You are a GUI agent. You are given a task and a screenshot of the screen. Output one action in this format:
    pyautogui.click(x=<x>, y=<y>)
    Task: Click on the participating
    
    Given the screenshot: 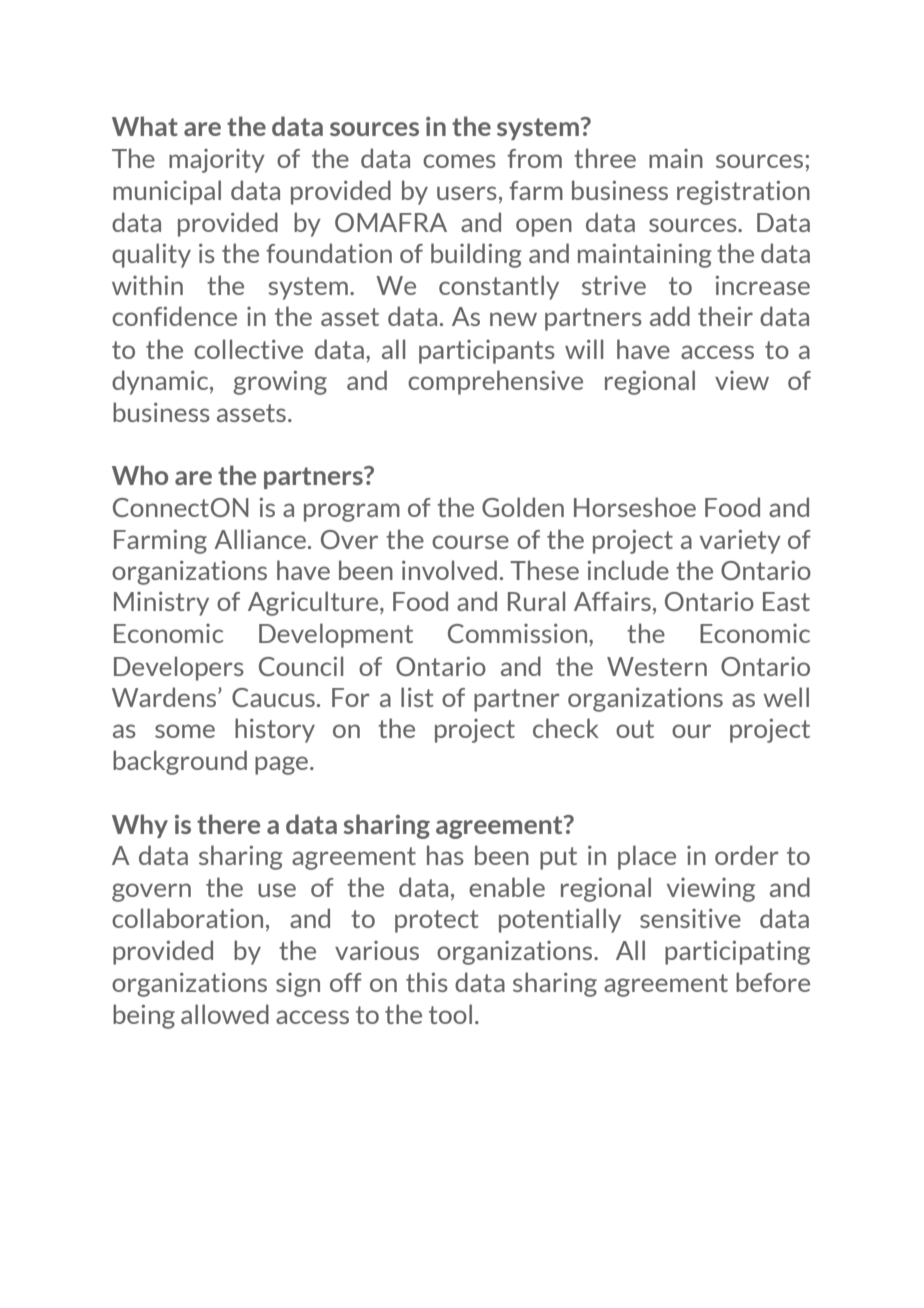 What is the action you would take?
    pyautogui.click(x=737, y=952)
